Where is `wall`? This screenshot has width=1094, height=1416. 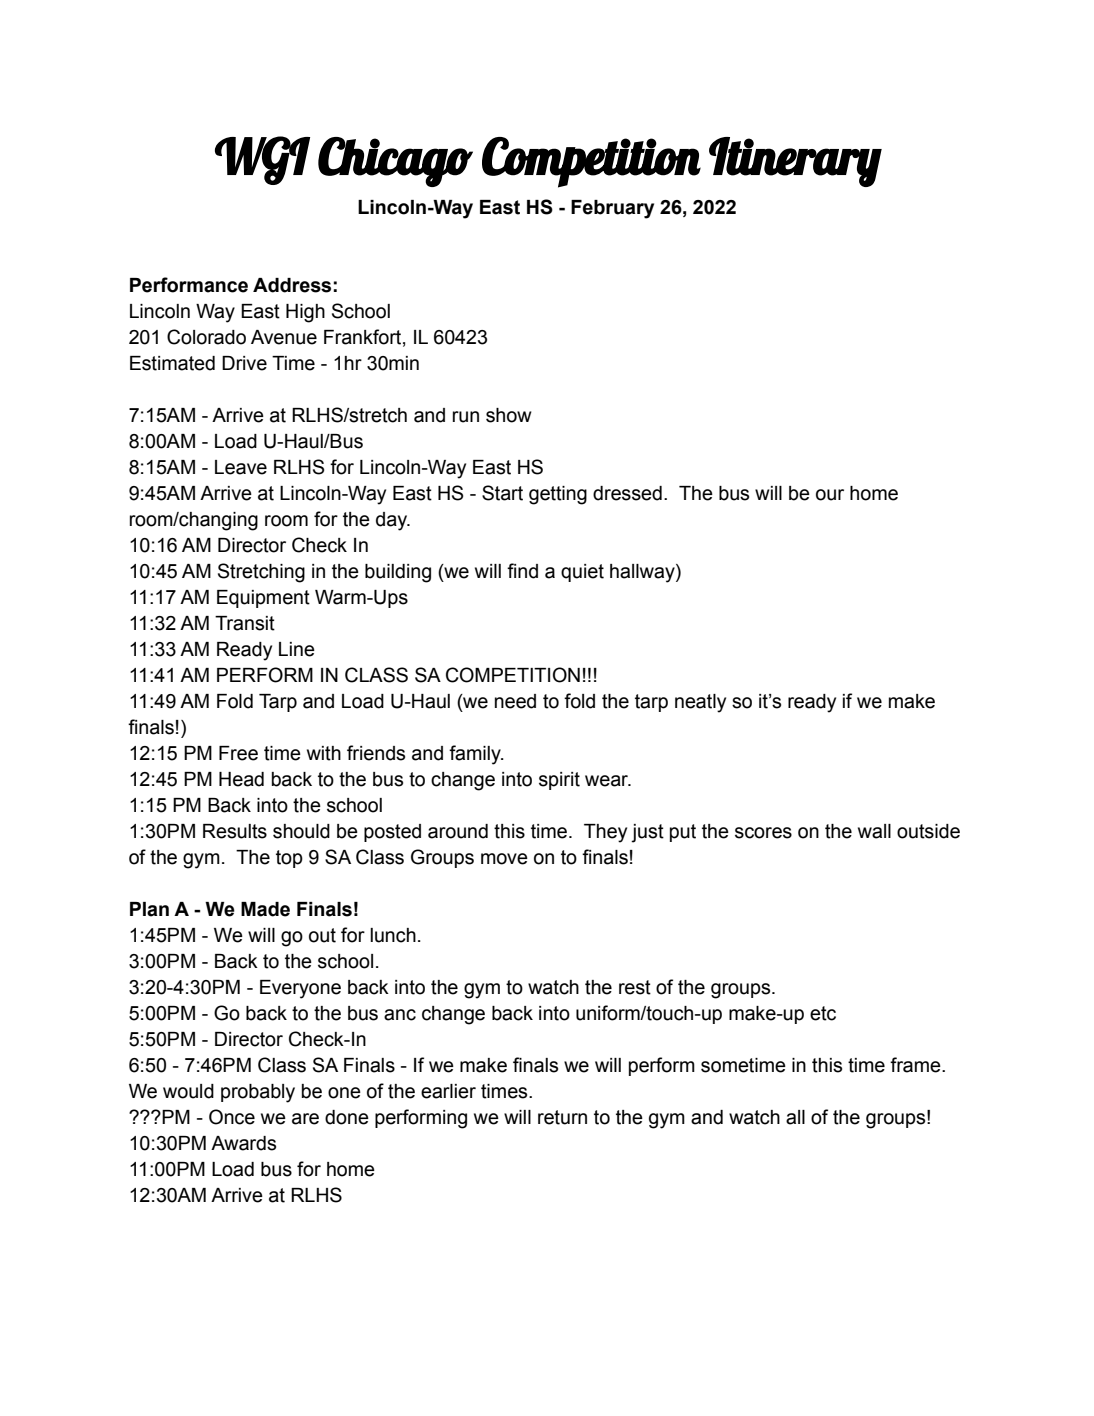 wall is located at coordinates (874, 831).
